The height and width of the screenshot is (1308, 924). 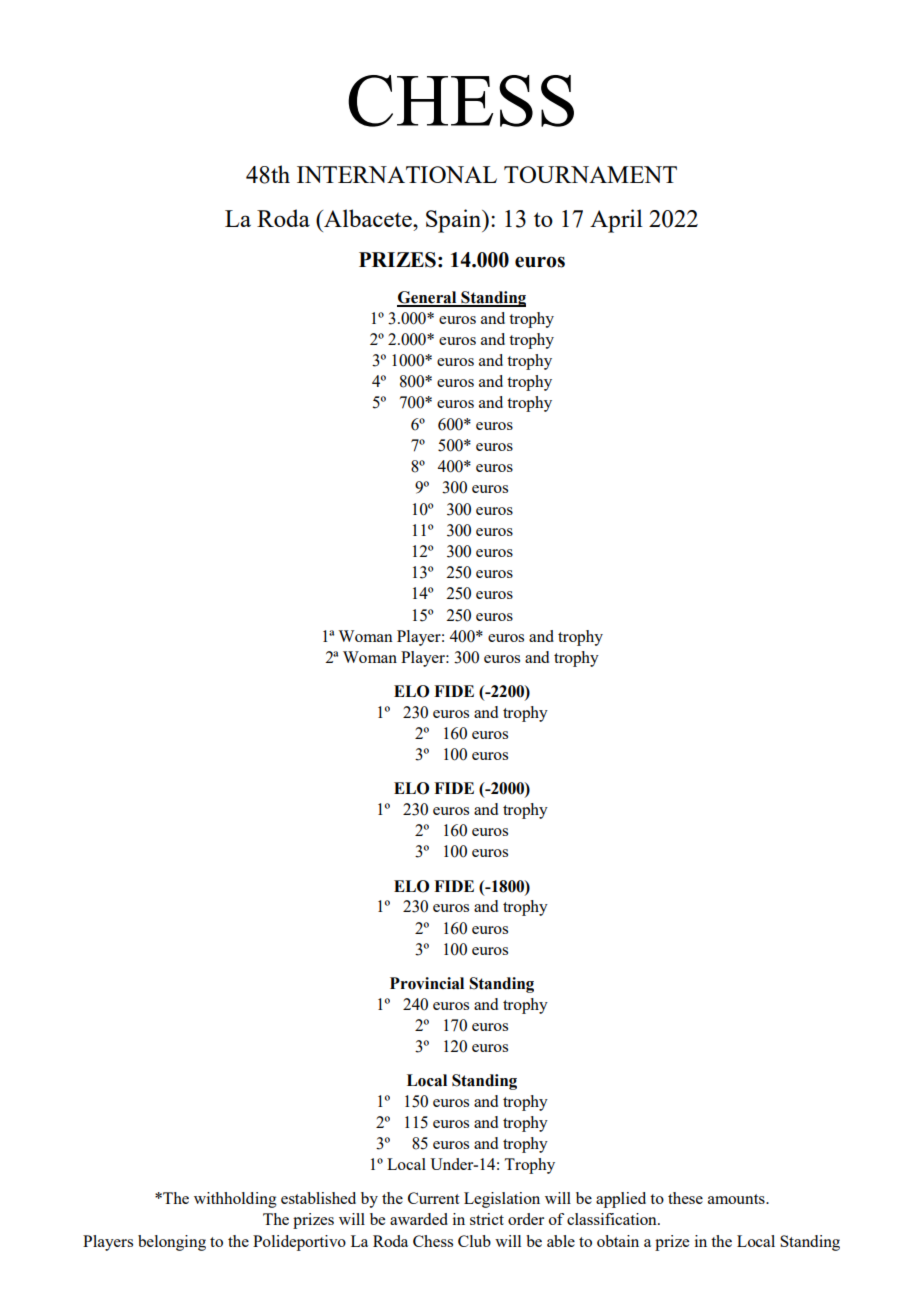 What do you see at coordinates (455, 221) in the screenshot?
I see `Spain` at bounding box center [455, 221].
